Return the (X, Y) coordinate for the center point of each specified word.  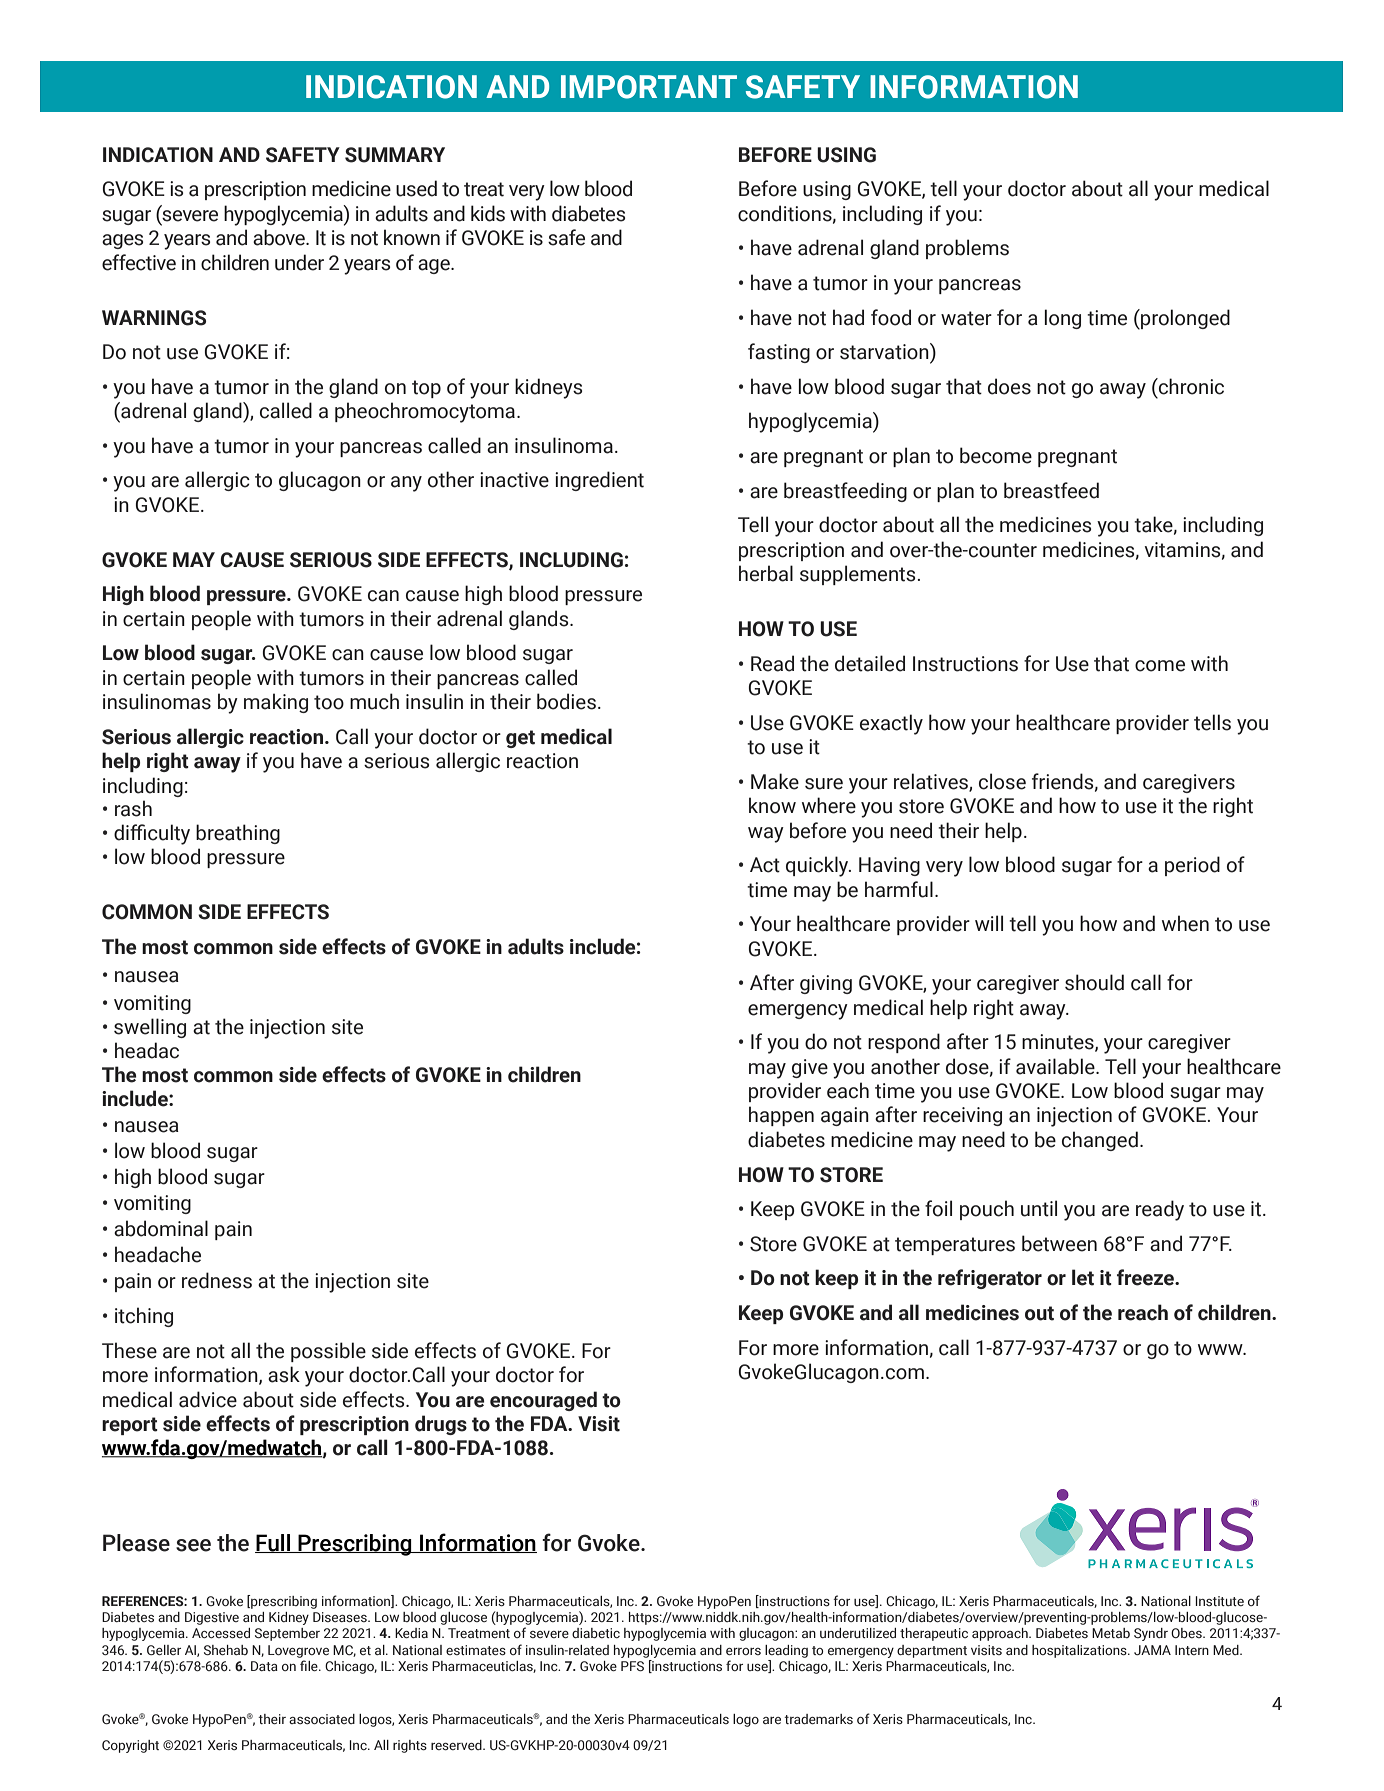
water (966, 318)
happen (781, 1116)
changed (1100, 1141)
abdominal (161, 1228)
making (276, 703)
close (1002, 781)
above (280, 237)
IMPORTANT (649, 87)
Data (264, 1666)
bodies (566, 701)
